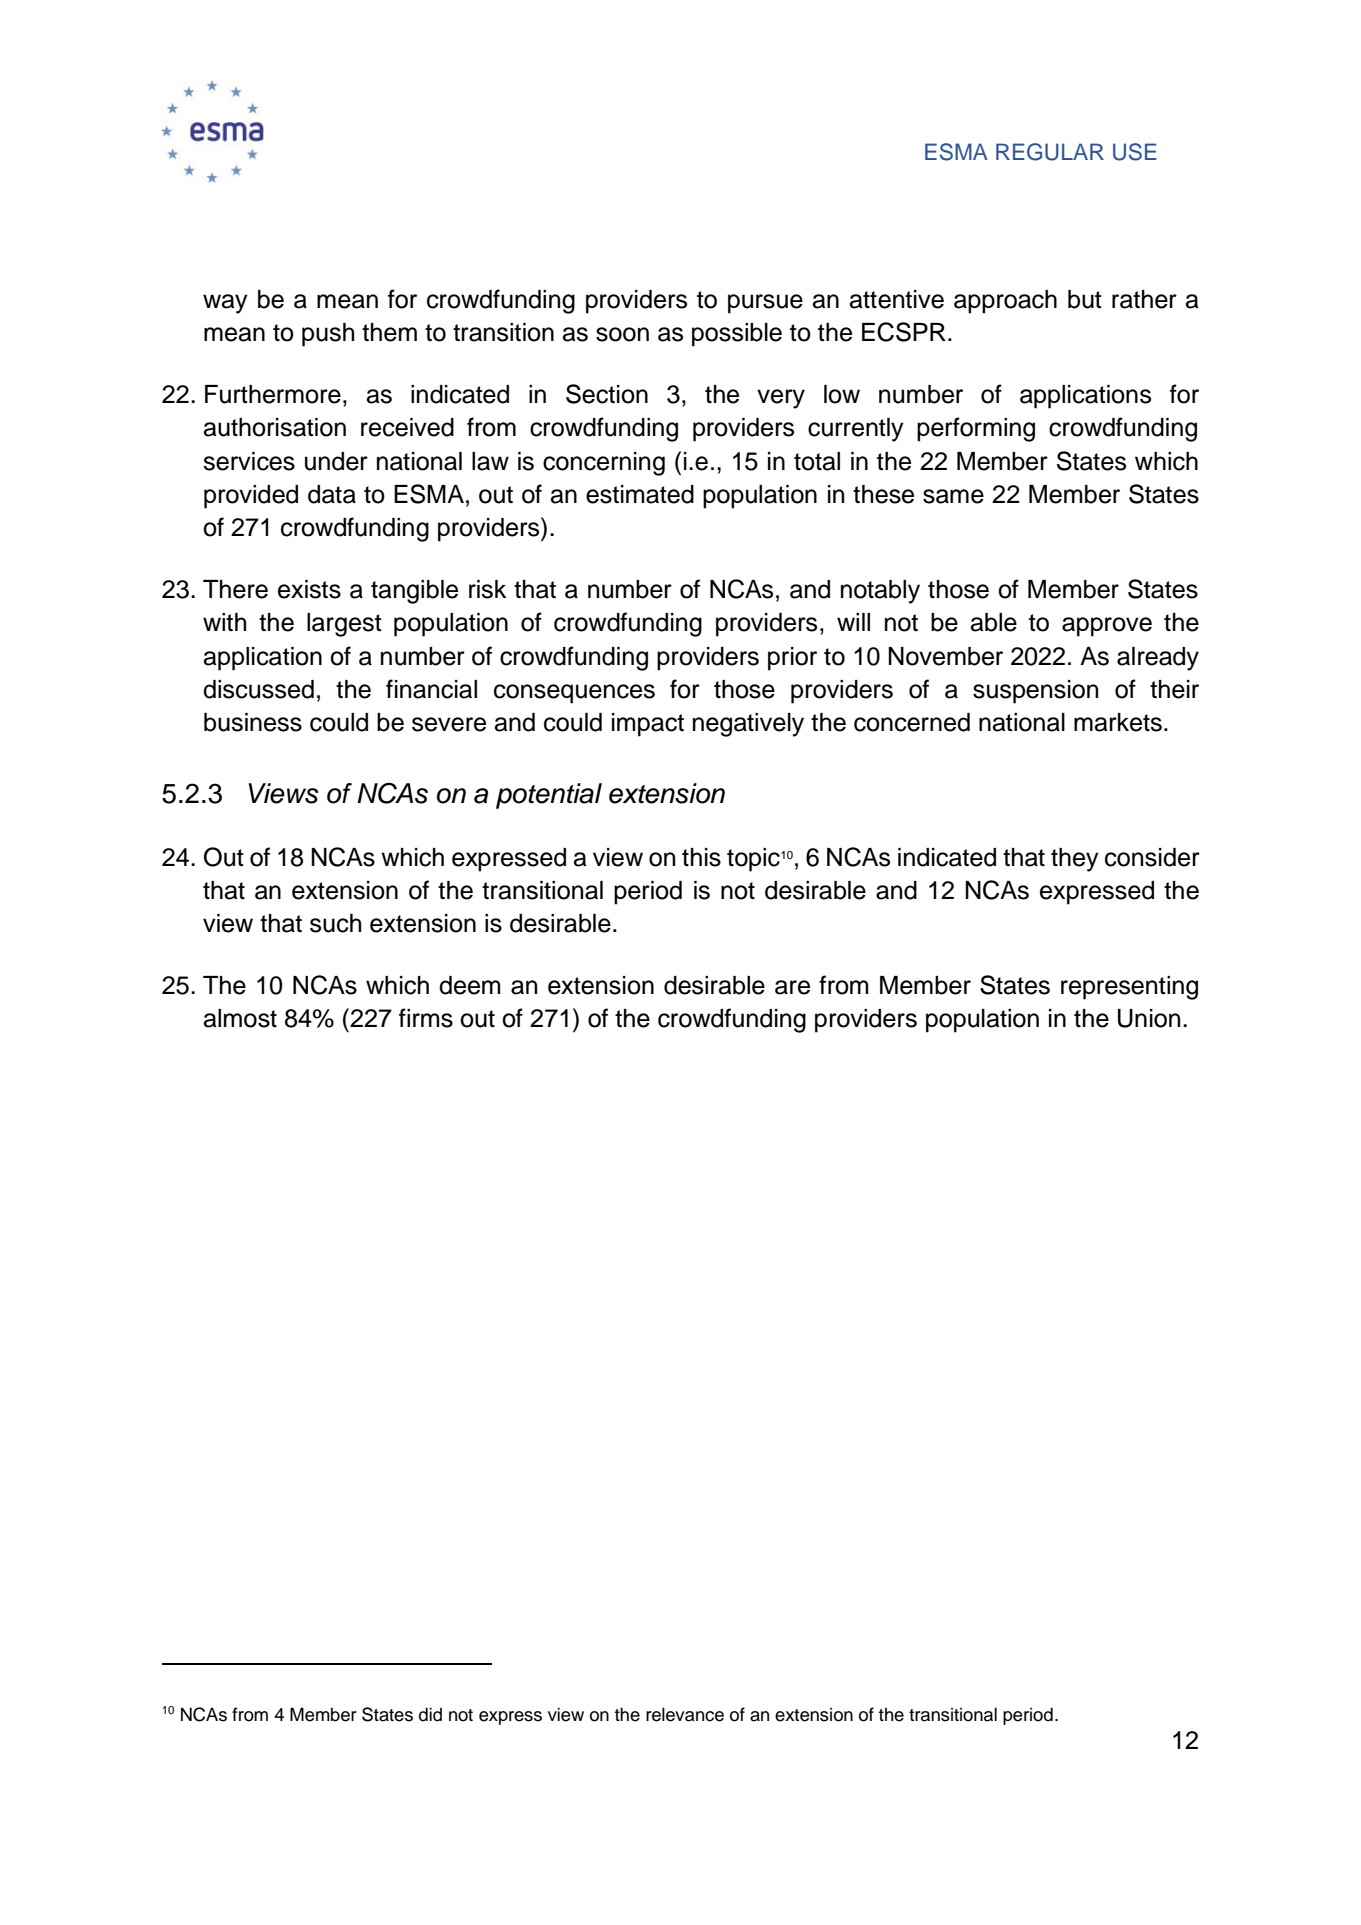 The height and width of the document is (1925, 1361). Describe the element at coordinates (1149, 1018) in the document. I see `Union` at that location.
